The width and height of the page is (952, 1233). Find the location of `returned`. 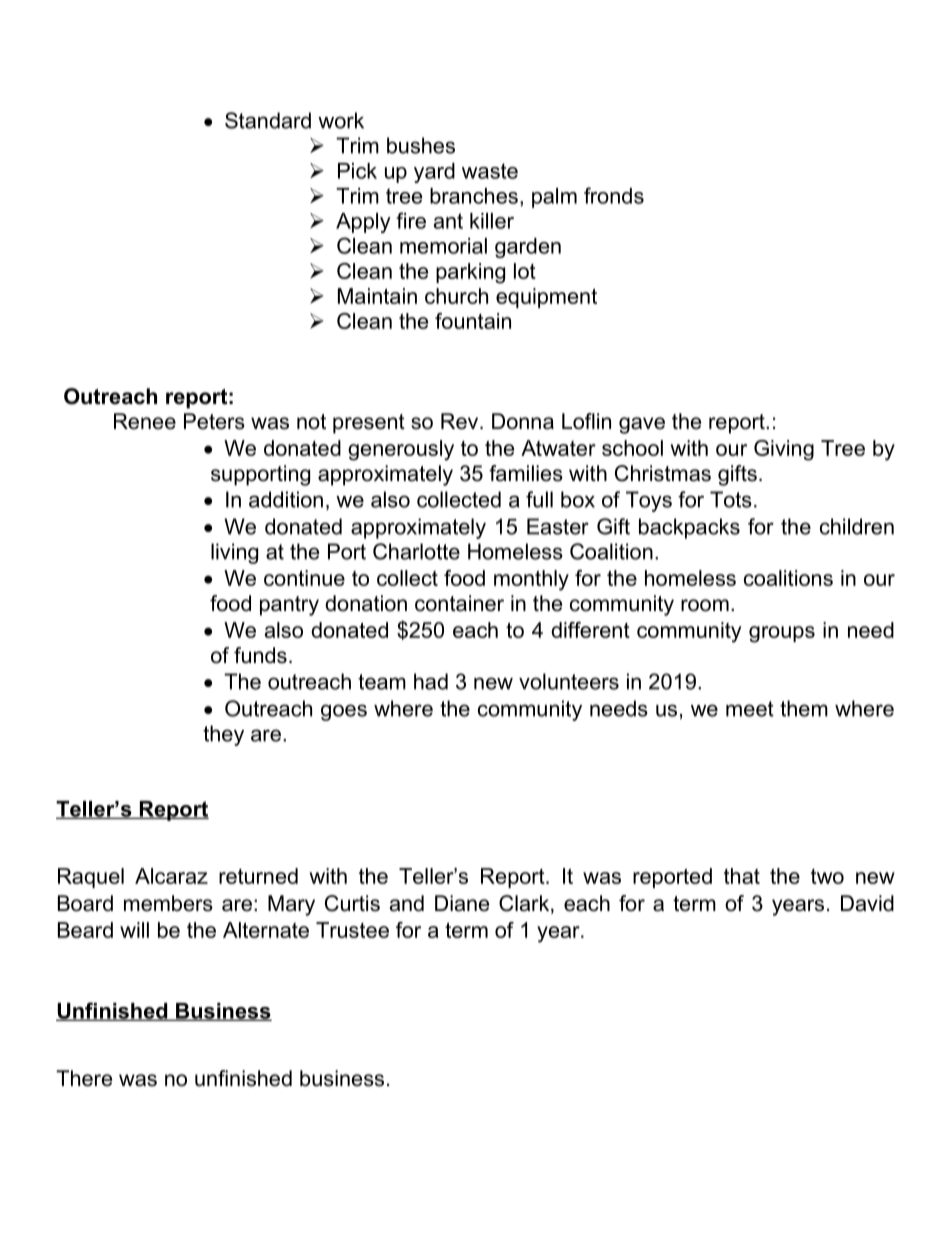

returned is located at coordinates (258, 876).
